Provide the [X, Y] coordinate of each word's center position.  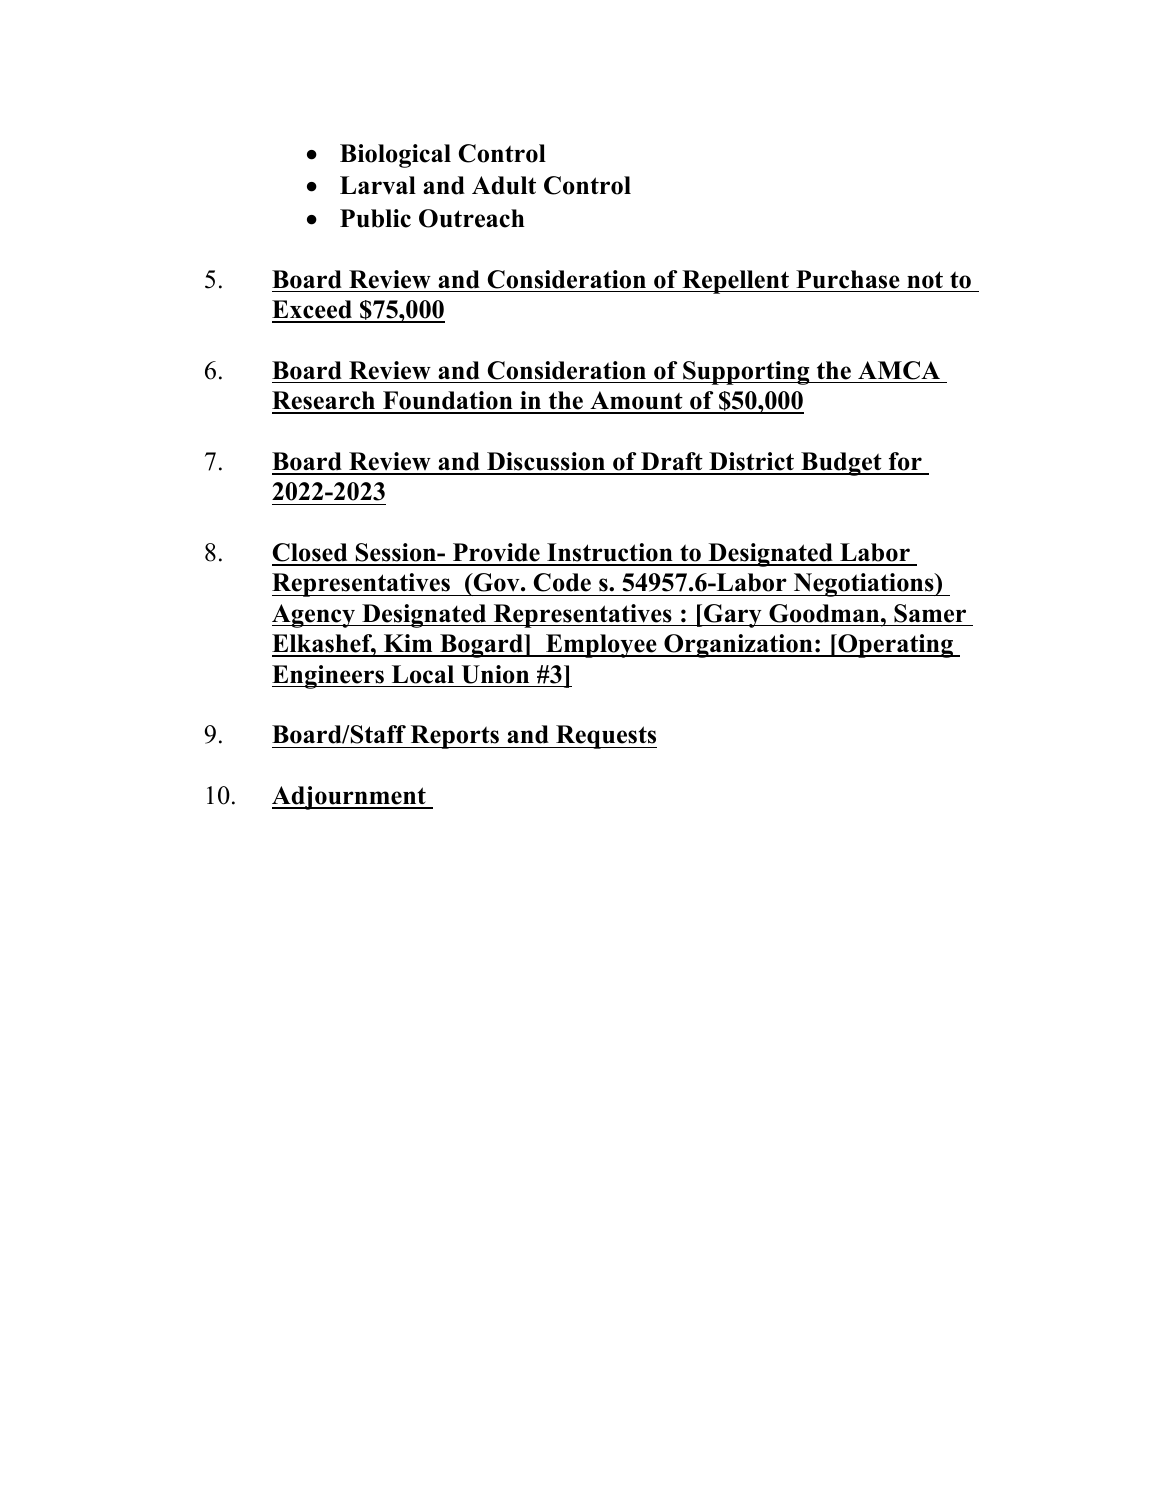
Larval [378, 185]
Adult [504, 185]
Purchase [848, 279]
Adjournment [350, 798]
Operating [895, 646]
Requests [605, 737]
